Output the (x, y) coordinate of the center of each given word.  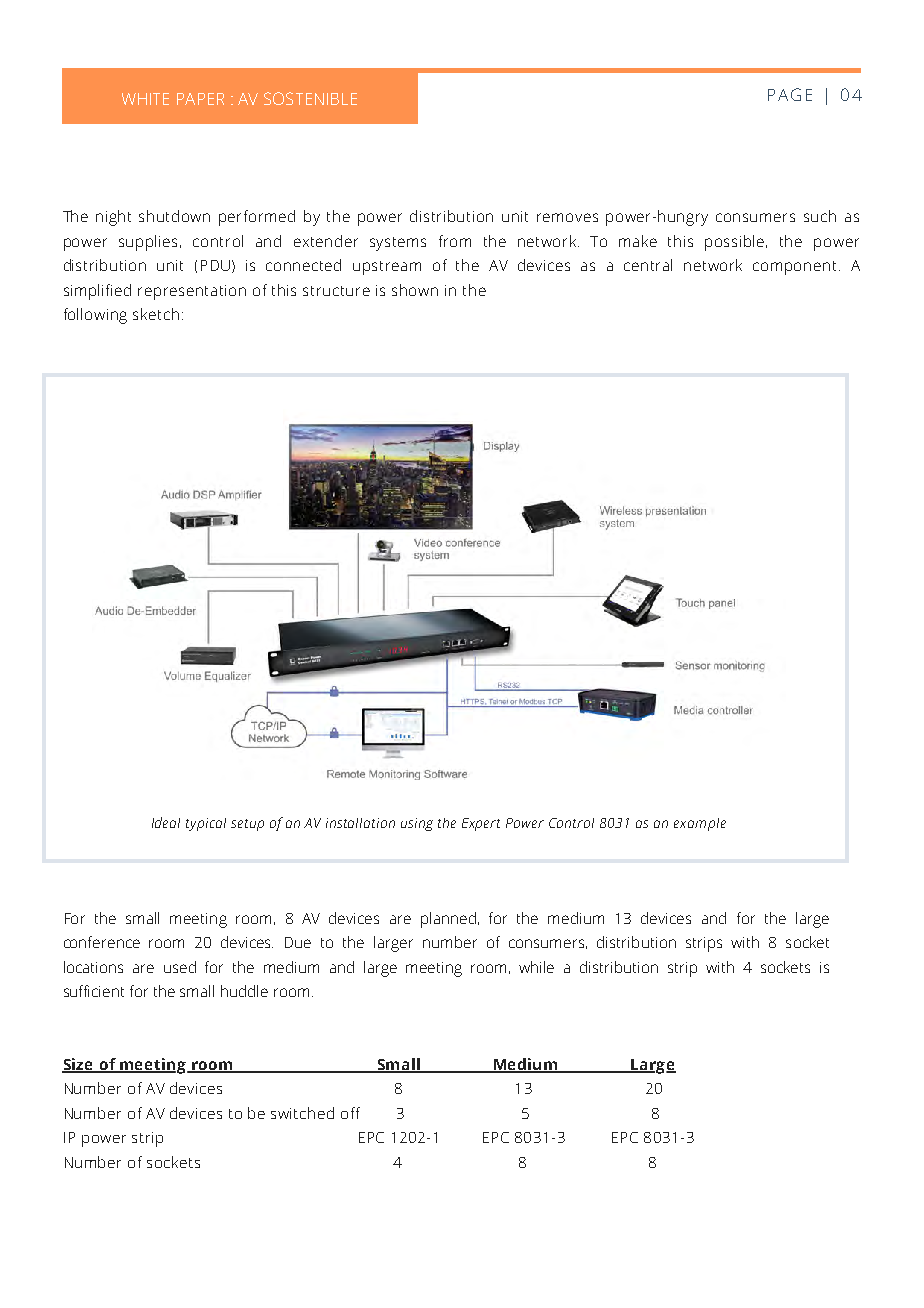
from (455, 241)
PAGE (790, 94)
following (95, 316)
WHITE (145, 99)
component (794, 268)
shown (415, 290)
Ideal (166, 822)
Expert (481, 824)
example (700, 824)
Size (79, 1065)
